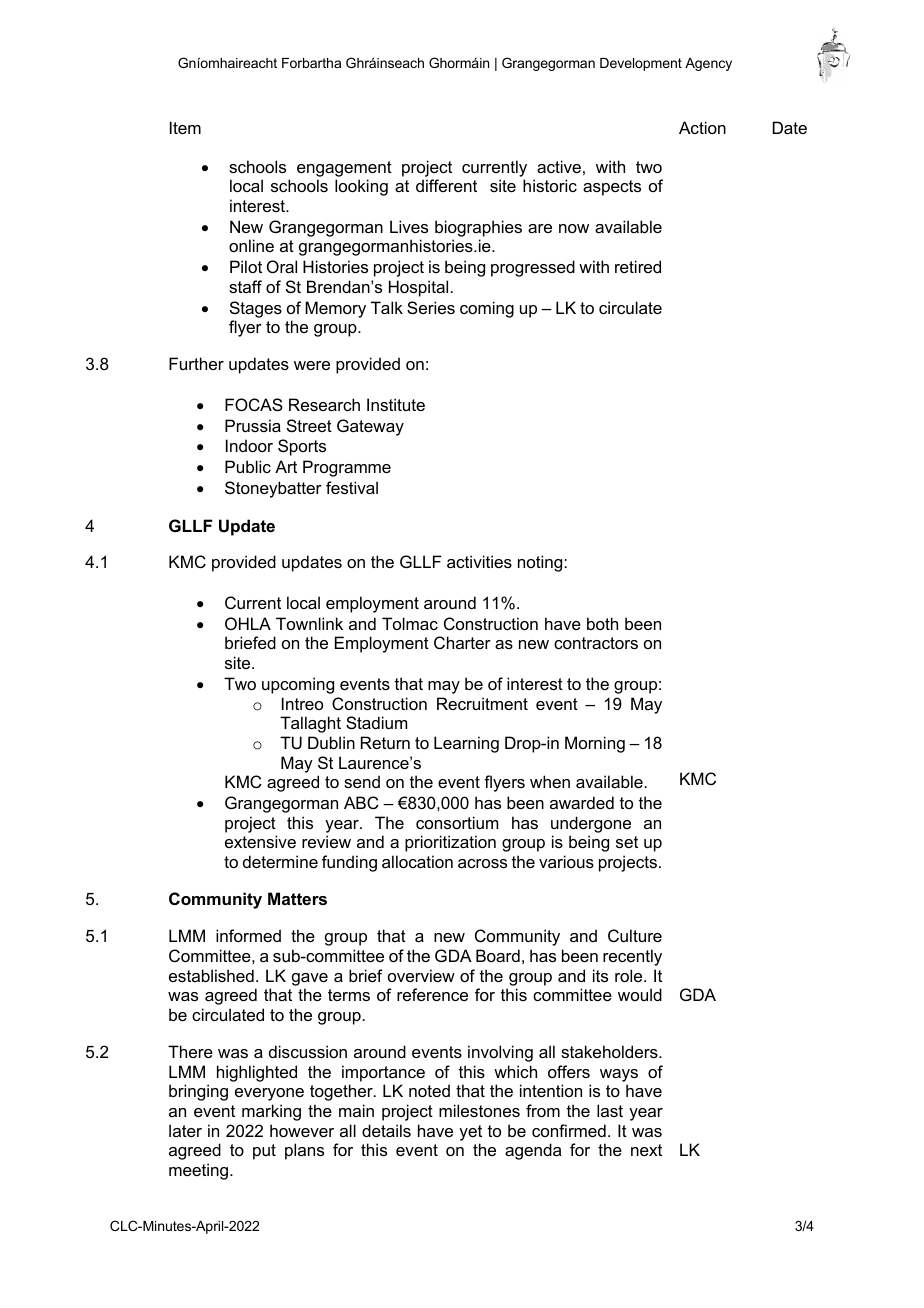 Image resolution: width=924 pixels, height=1308 pixels. Describe the element at coordinates (185, 127) in the image. I see `Item` at that location.
